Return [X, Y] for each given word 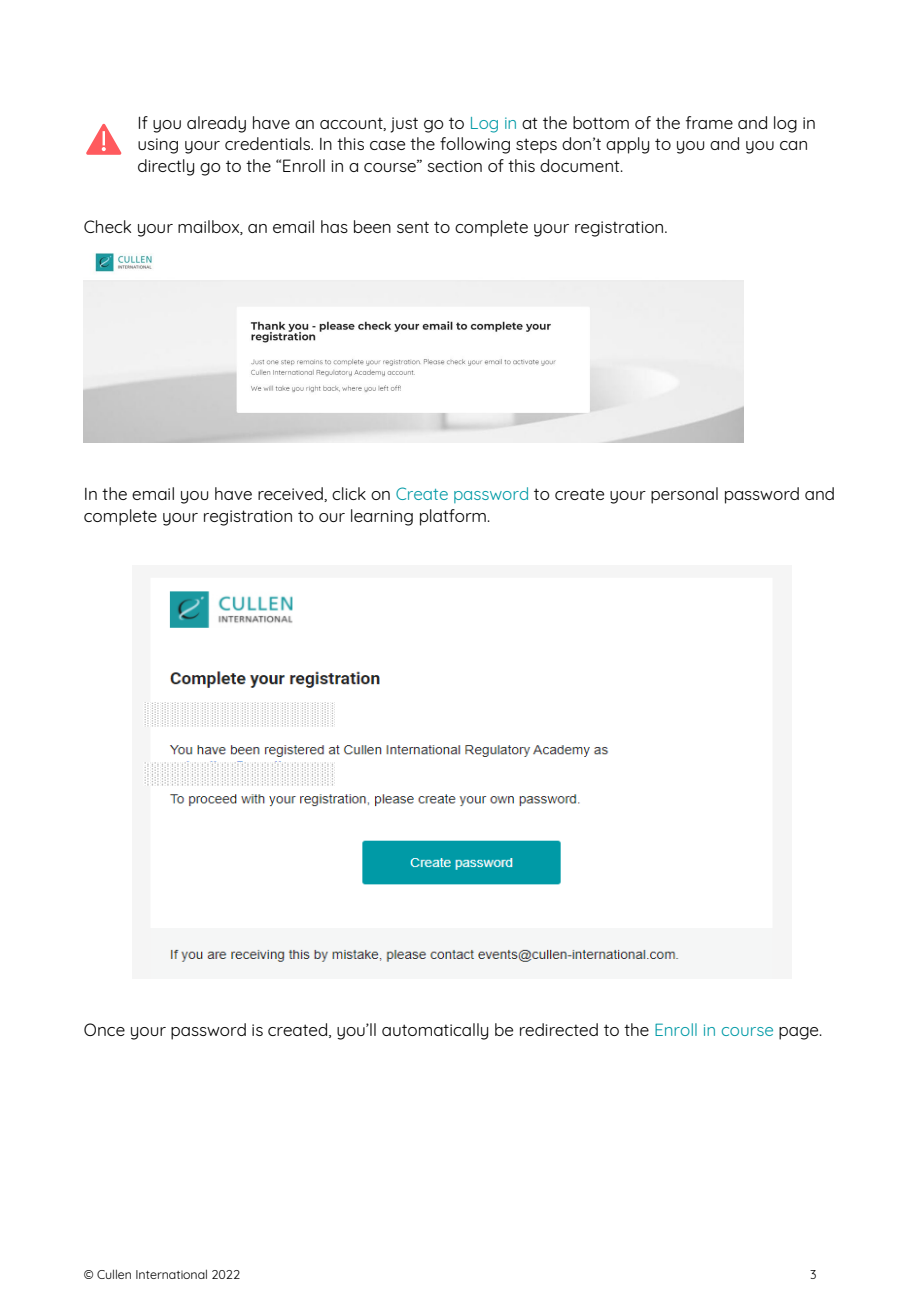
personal [684, 495]
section [454, 166]
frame [709, 122]
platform [453, 517]
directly [166, 167]
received [291, 494]
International [171, 1274]
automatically [435, 1031]
